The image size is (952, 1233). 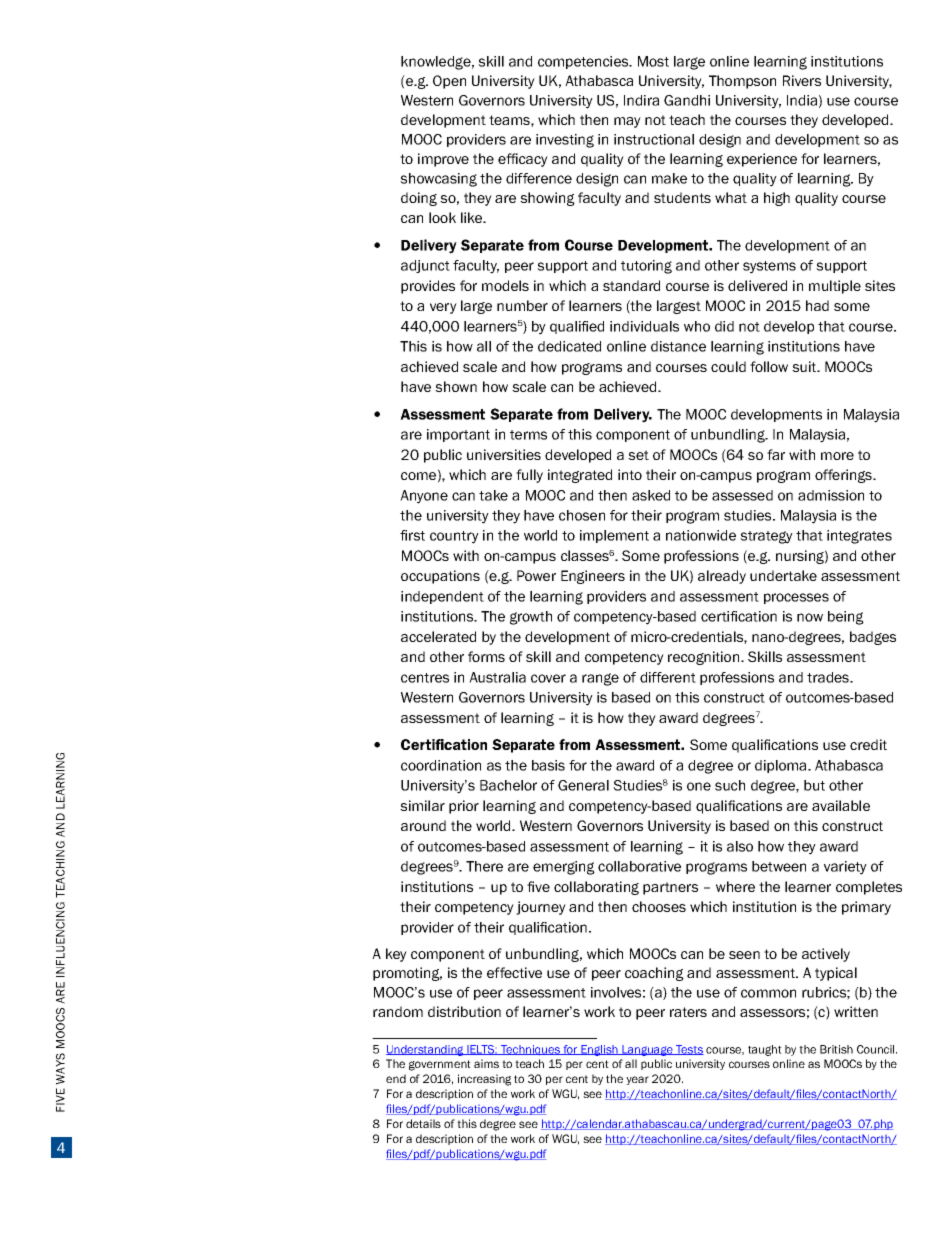 What do you see at coordinates (638, 455) in the page?
I see `set` at bounding box center [638, 455].
